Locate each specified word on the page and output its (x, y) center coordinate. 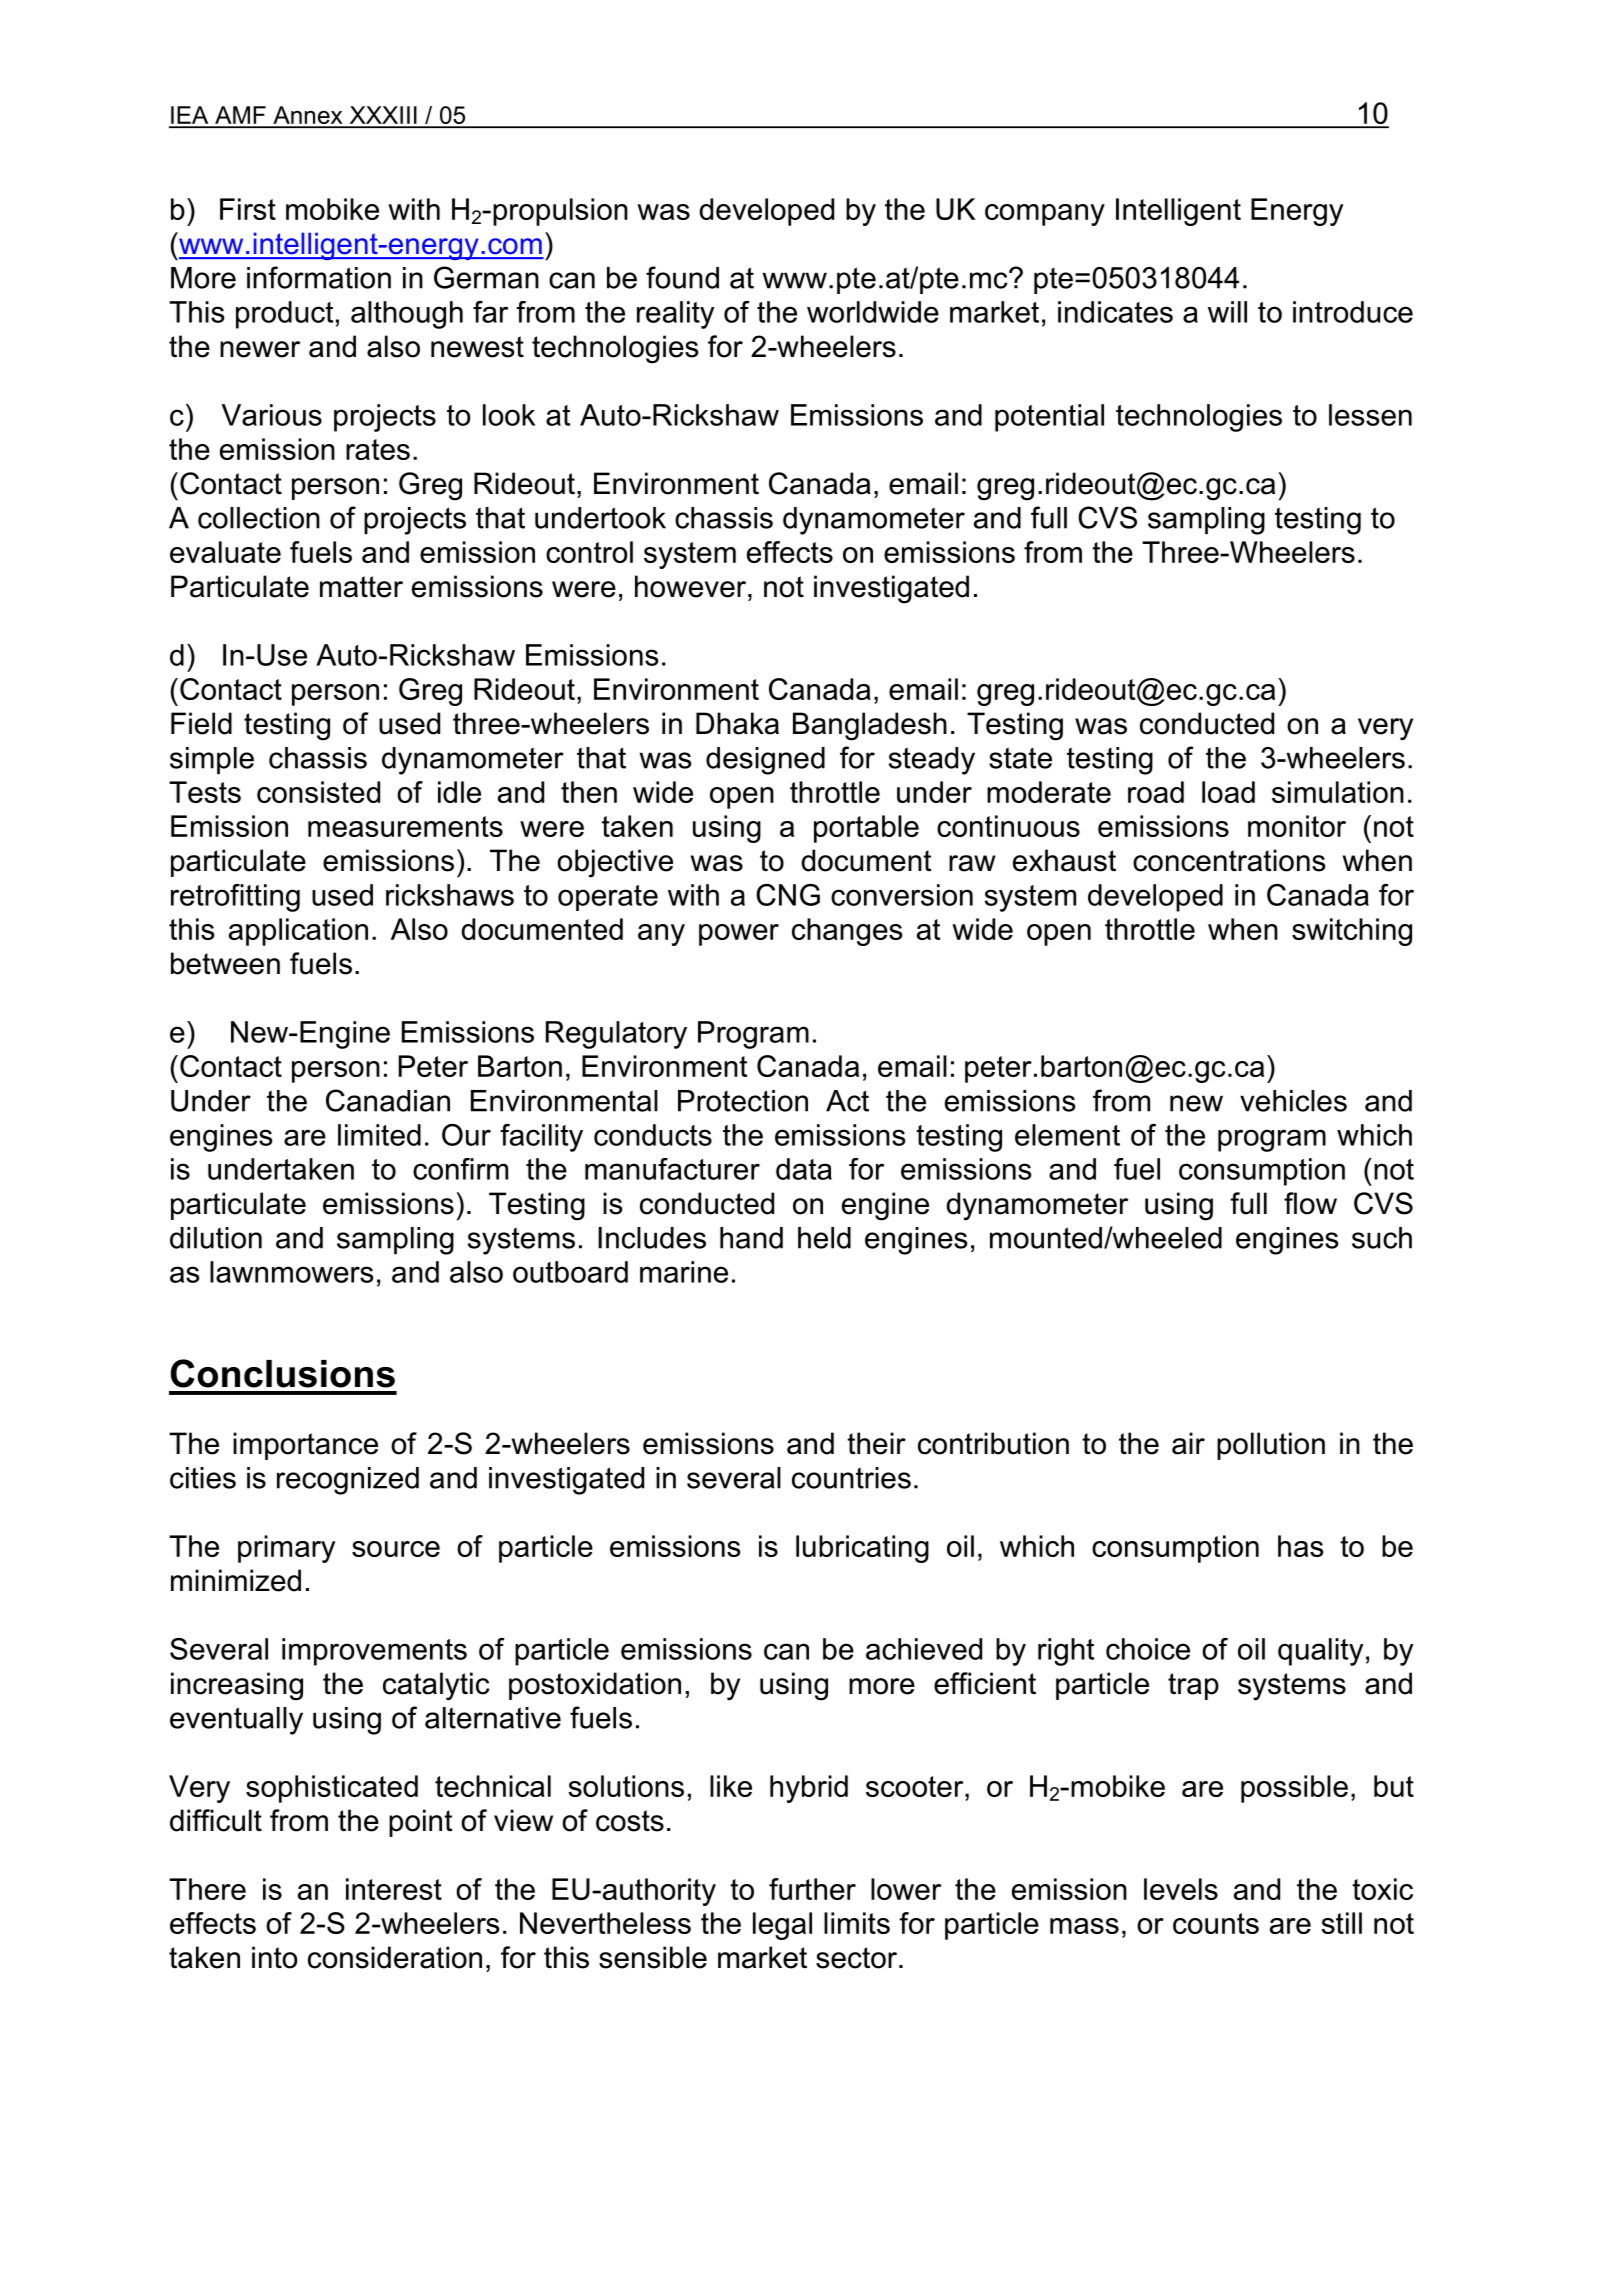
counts (1216, 1923)
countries (851, 1478)
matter (361, 587)
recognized (348, 1481)
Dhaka (737, 723)
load (1228, 792)
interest (394, 1889)
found (682, 277)
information (319, 277)
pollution (1271, 1446)
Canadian (388, 1100)
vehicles (1293, 1101)
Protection (743, 1101)
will (1227, 312)
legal (782, 1926)
